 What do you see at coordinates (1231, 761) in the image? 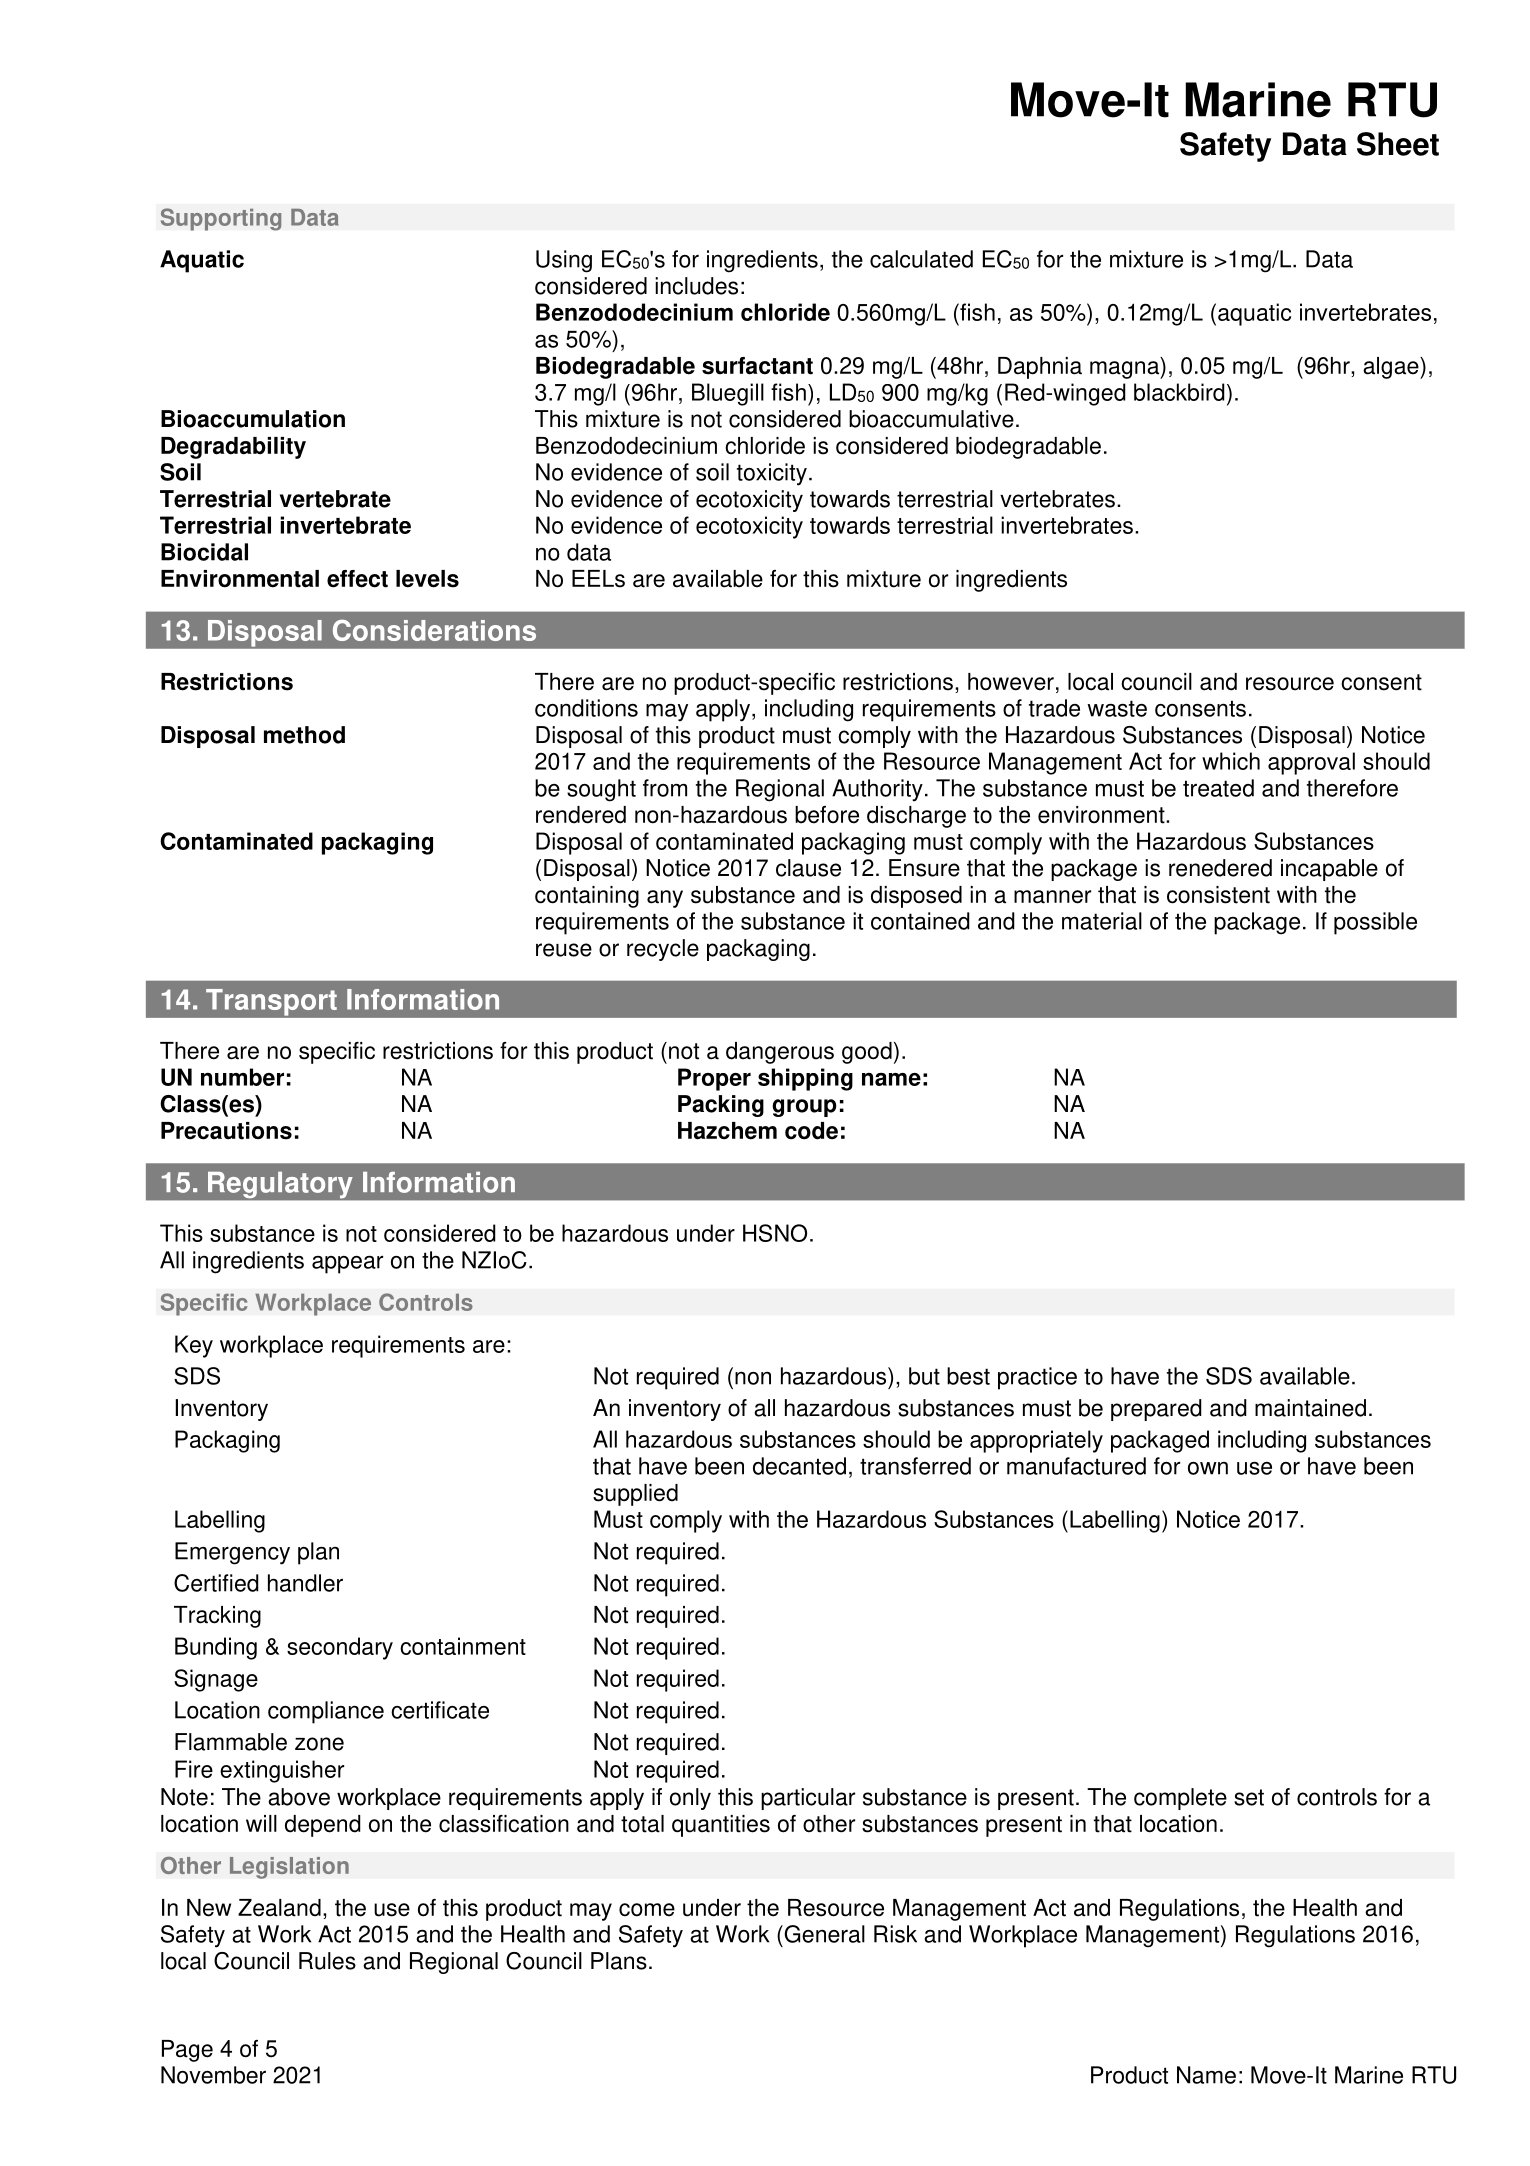
I see `which` at bounding box center [1231, 761].
